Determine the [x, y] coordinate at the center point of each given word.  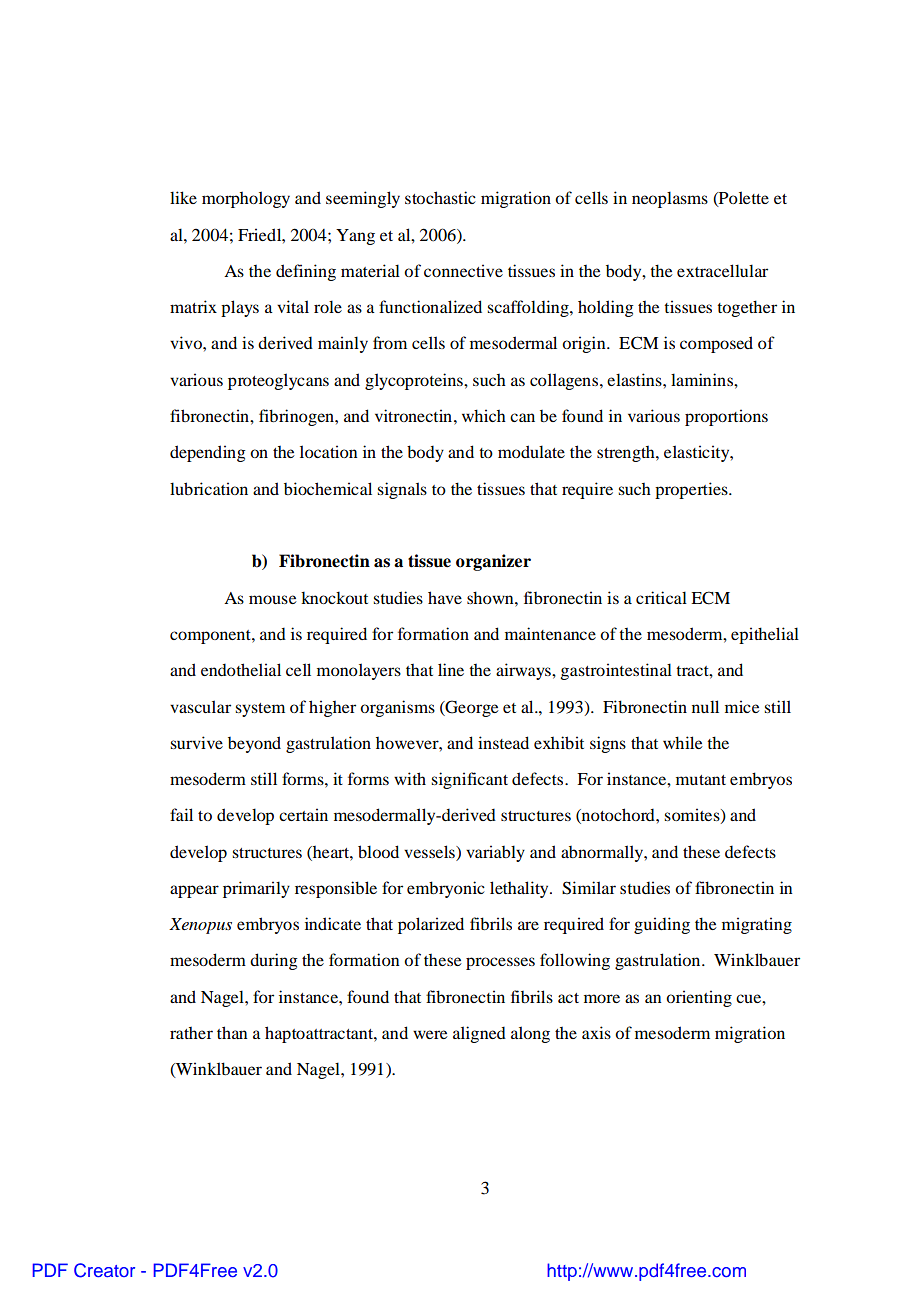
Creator [104, 1270]
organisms [397, 708]
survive [196, 742]
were [430, 1034]
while [683, 742]
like [183, 197]
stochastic [440, 197]
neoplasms [670, 199]
